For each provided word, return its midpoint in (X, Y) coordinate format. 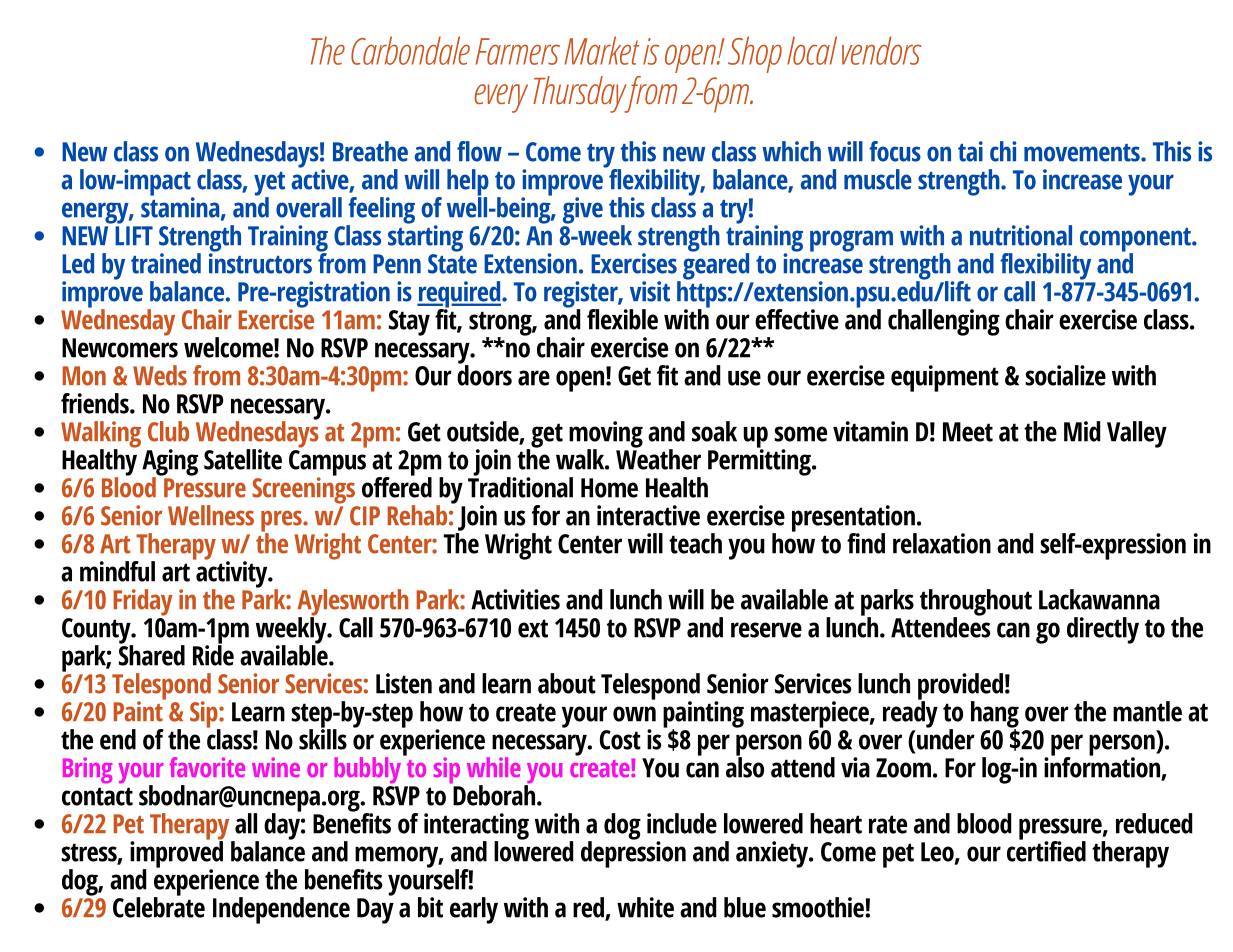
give (583, 210)
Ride (213, 654)
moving (606, 435)
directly (1103, 630)
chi (1003, 151)
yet (269, 185)
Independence (281, 910)
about (567, 683)
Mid (1082, 431)
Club (168, 431)
